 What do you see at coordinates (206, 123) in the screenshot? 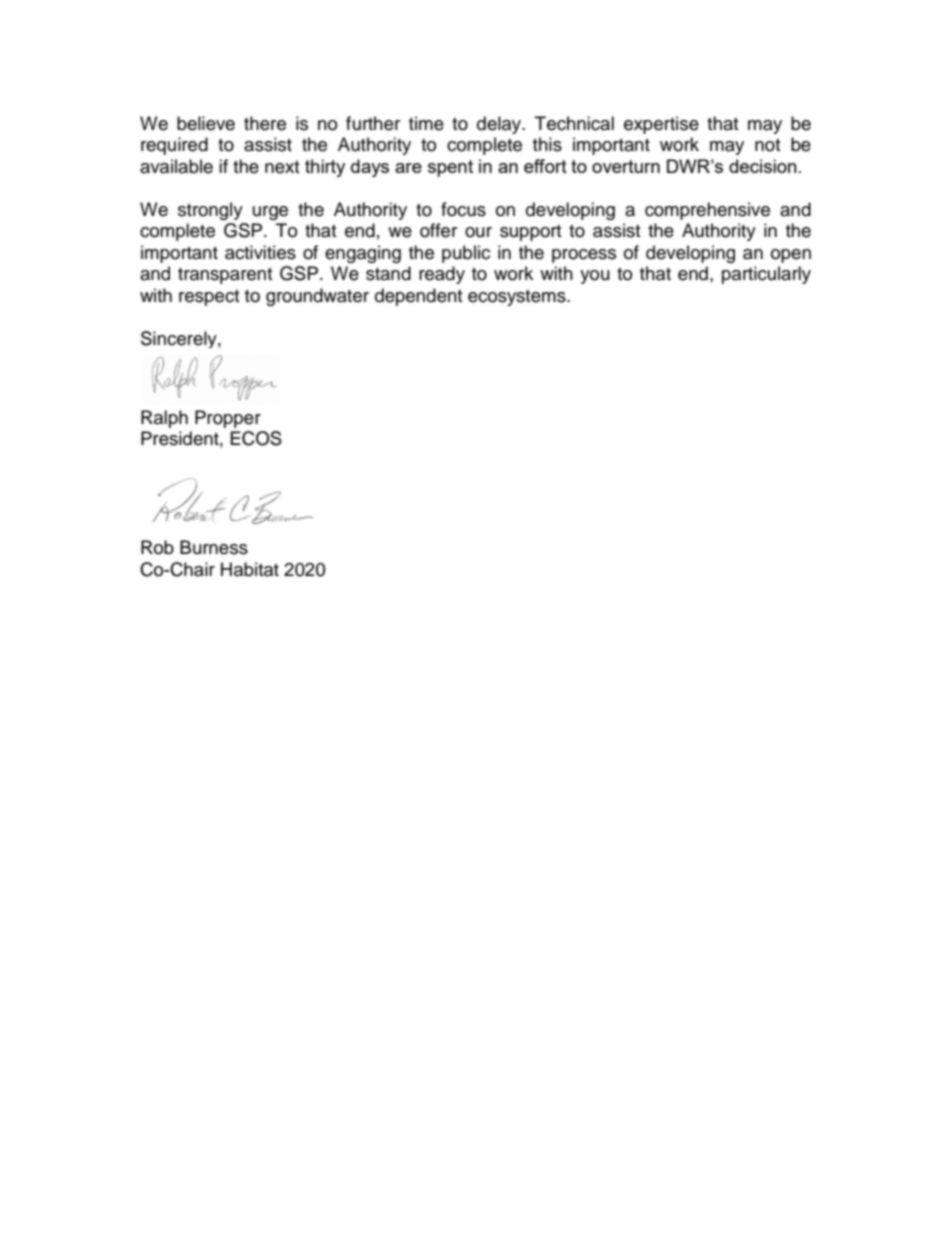
I see `believe` at bounding box center [206, 123].
